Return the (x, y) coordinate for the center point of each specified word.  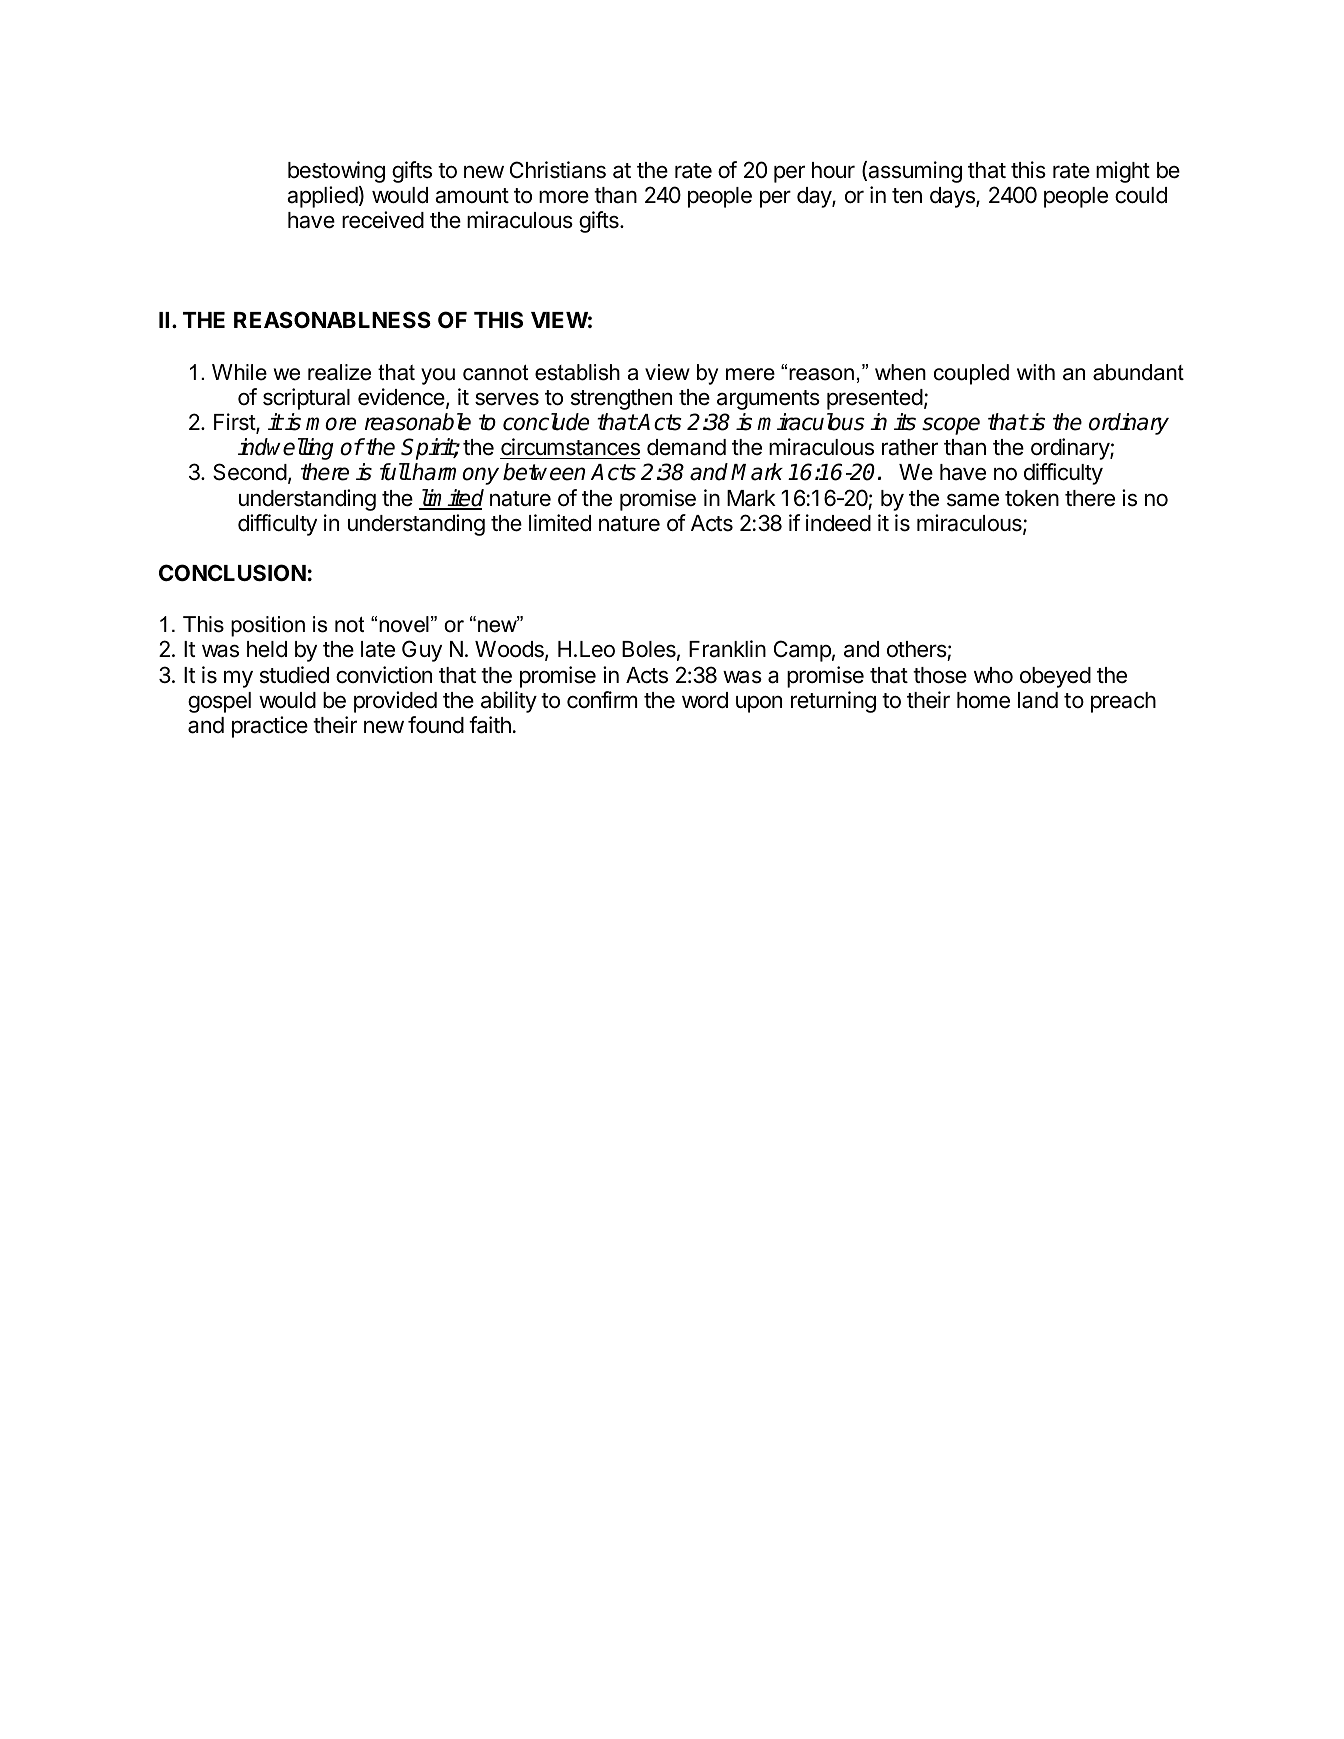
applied (322, 197)
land (1038, 700)
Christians (558, 170)
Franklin (727, 649)
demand (686, 447)
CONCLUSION (232, 573)
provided (395, 702)
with (1036, 372)
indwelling (286, 449)
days (953, 197)
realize (339, 372)
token (1032, 498)
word (705, 700)
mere (750, 374)
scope (951, 426)
